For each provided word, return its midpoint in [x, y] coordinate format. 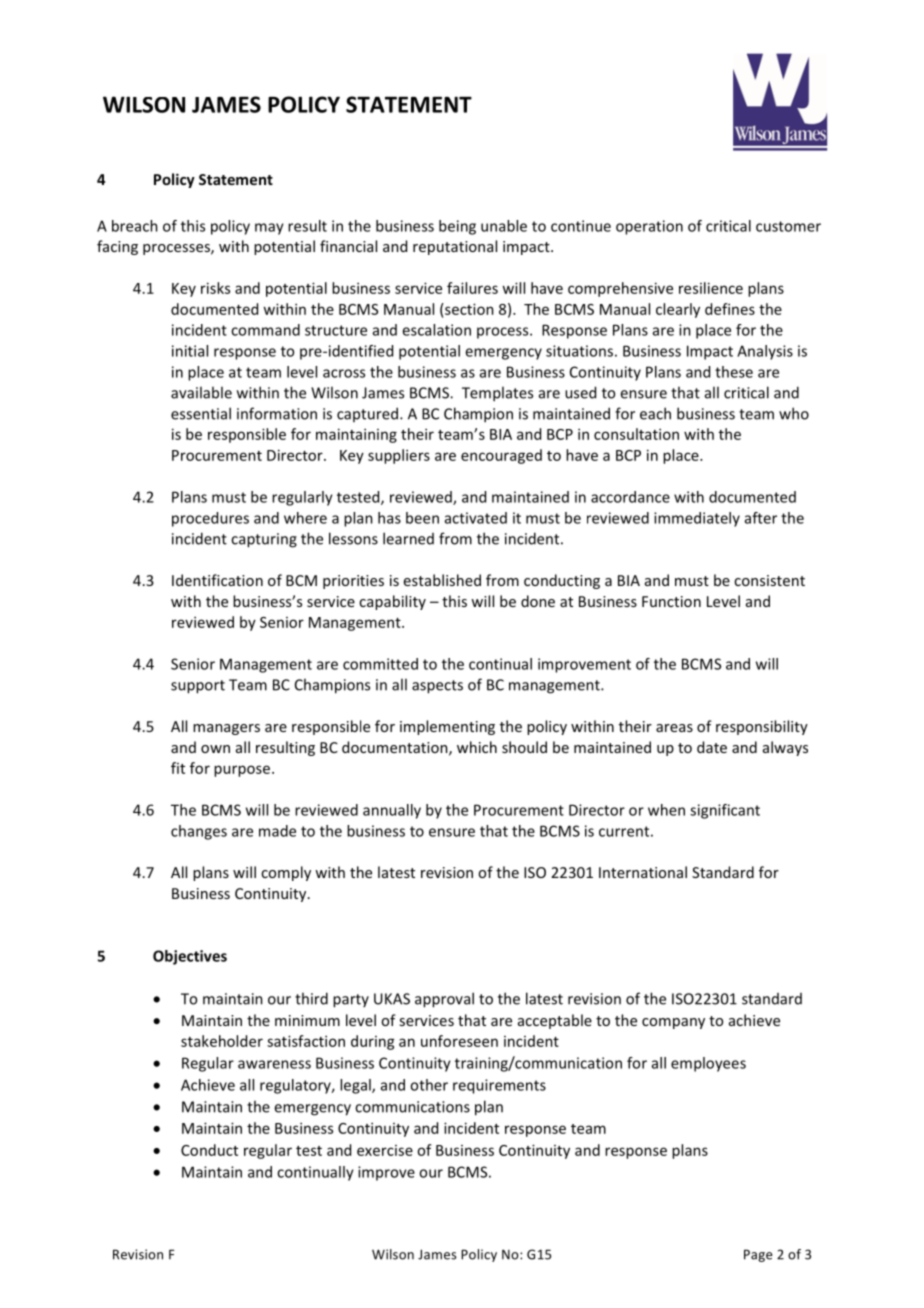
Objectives [190, 957]
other [429, 1085]
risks [215, 288]
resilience [711, 288]
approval [444, 1000]
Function [671, 601]
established [442, 580]
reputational [455, 247]
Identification [217, 580]
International [643, 872]
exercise [385, 1150]
